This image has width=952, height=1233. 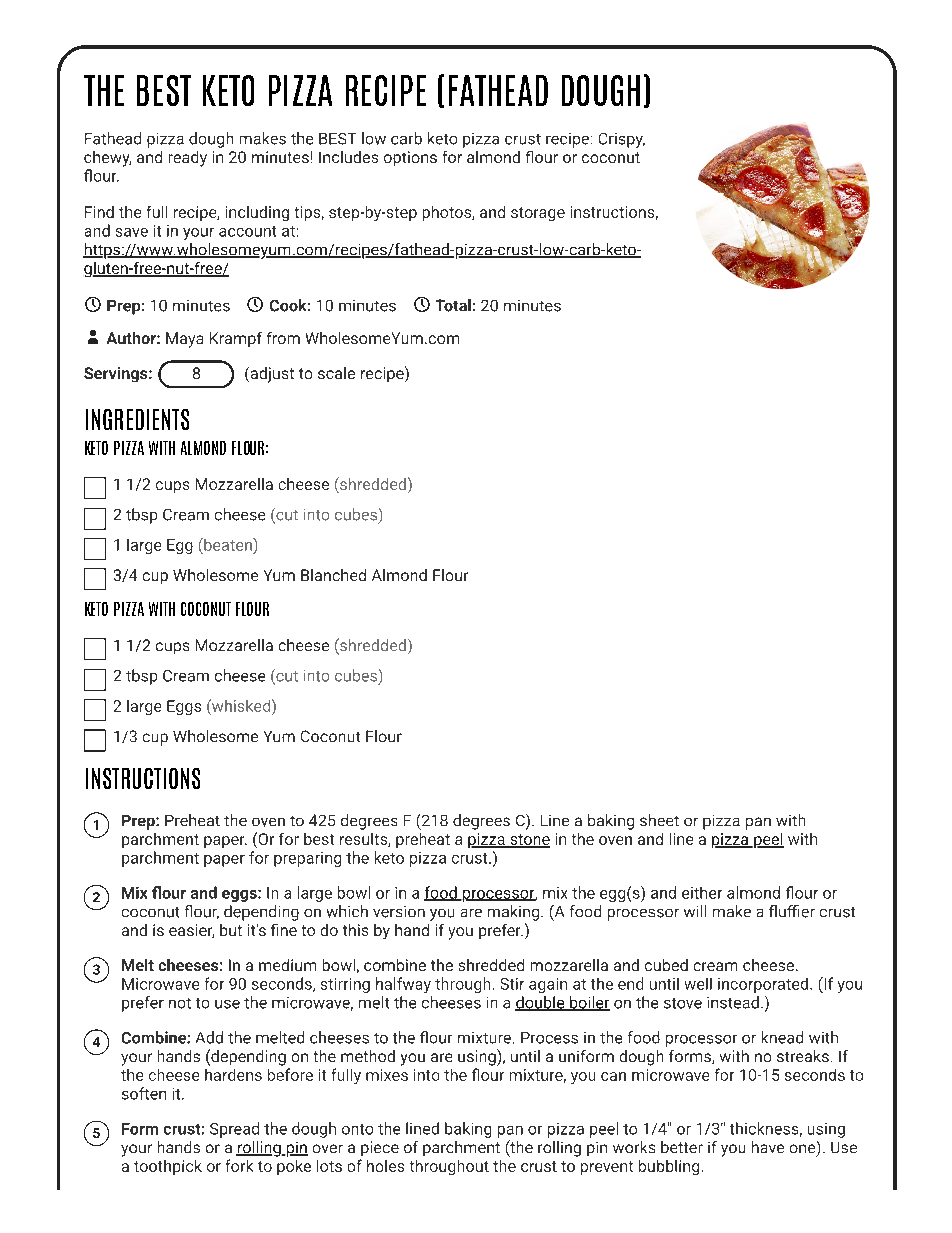 I want to click on toothpick, so click(x=168, y=1167).
